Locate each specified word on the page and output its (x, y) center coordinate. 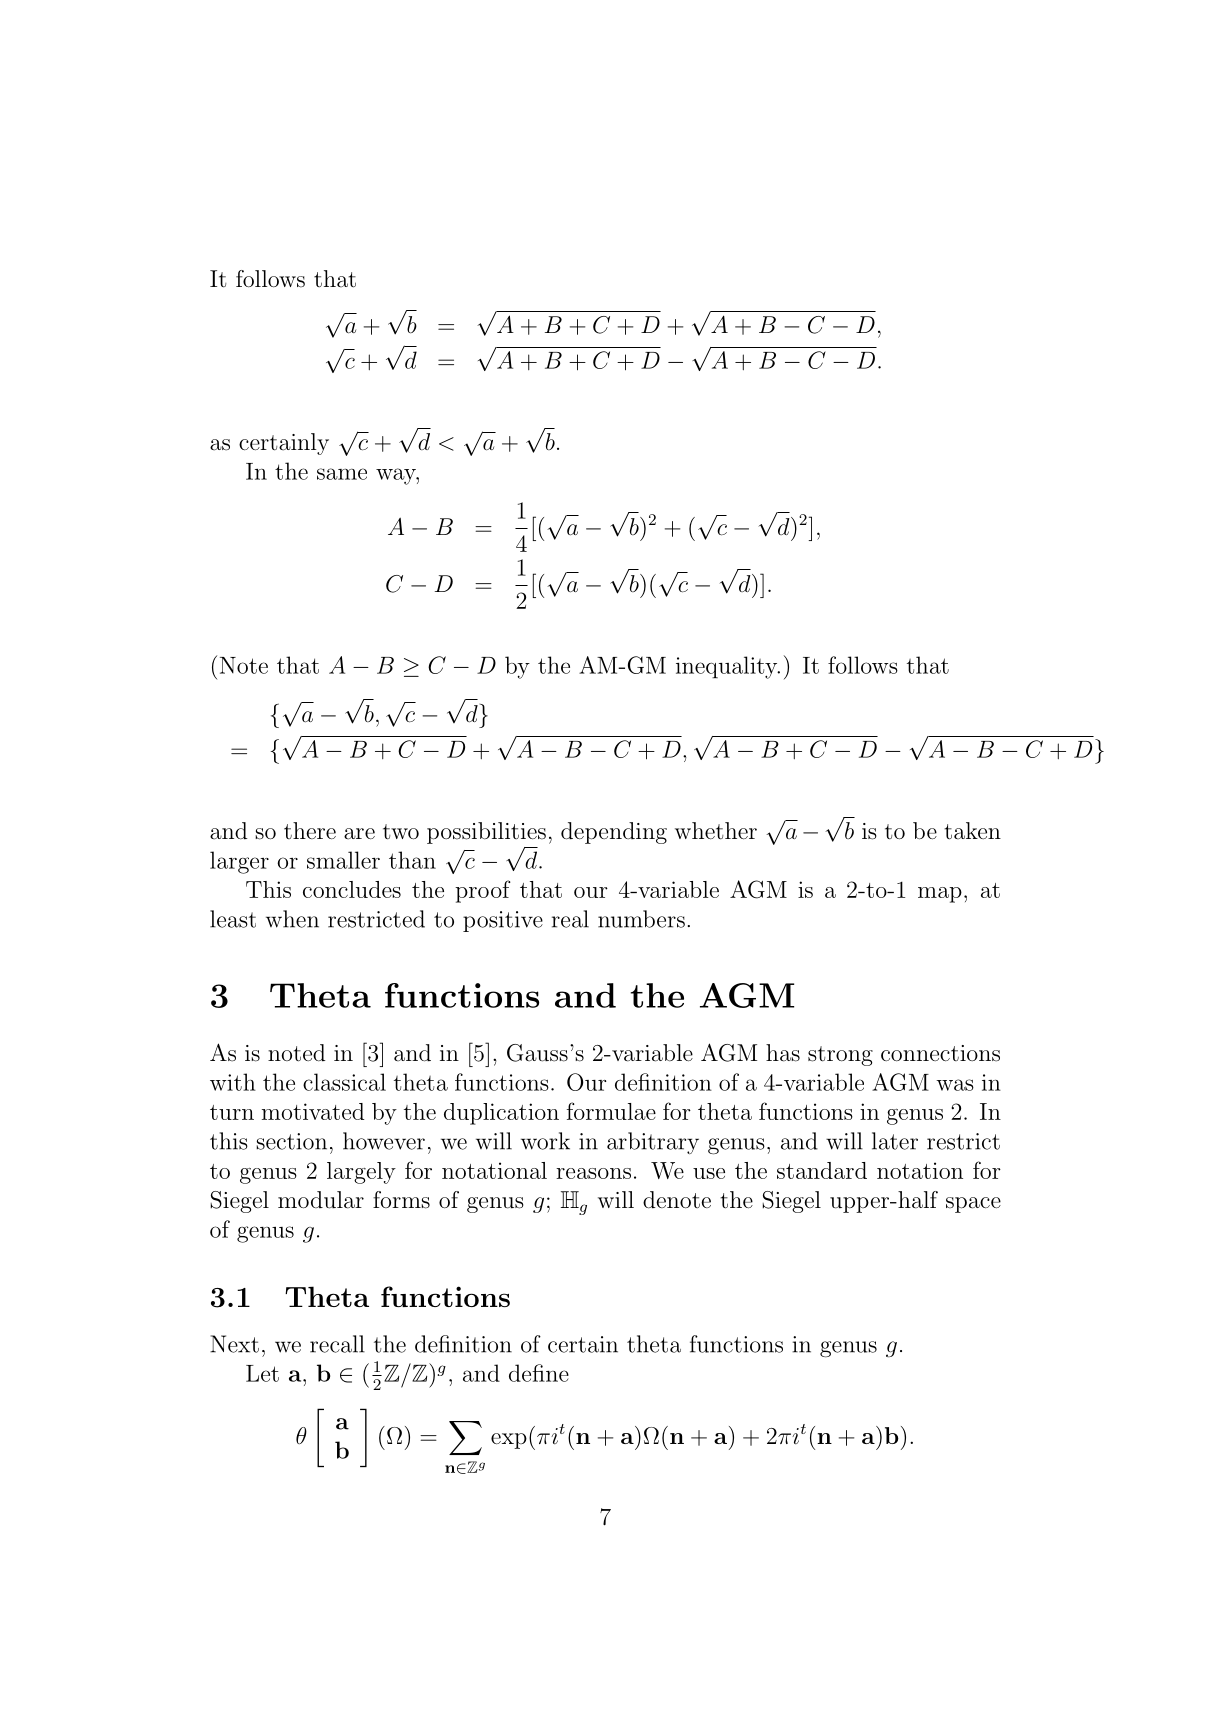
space (973, 1205)
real (570, 919)
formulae (611, 1111)
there (310, 830)
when (292, 919)
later (895, 1141)
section (291, 1141)
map (940, 895)
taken (972, 831)
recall (337, 1344)
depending (614, 833)
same (342, 474)
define (539, 1373)
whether (716, 831)
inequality (727, 667)
